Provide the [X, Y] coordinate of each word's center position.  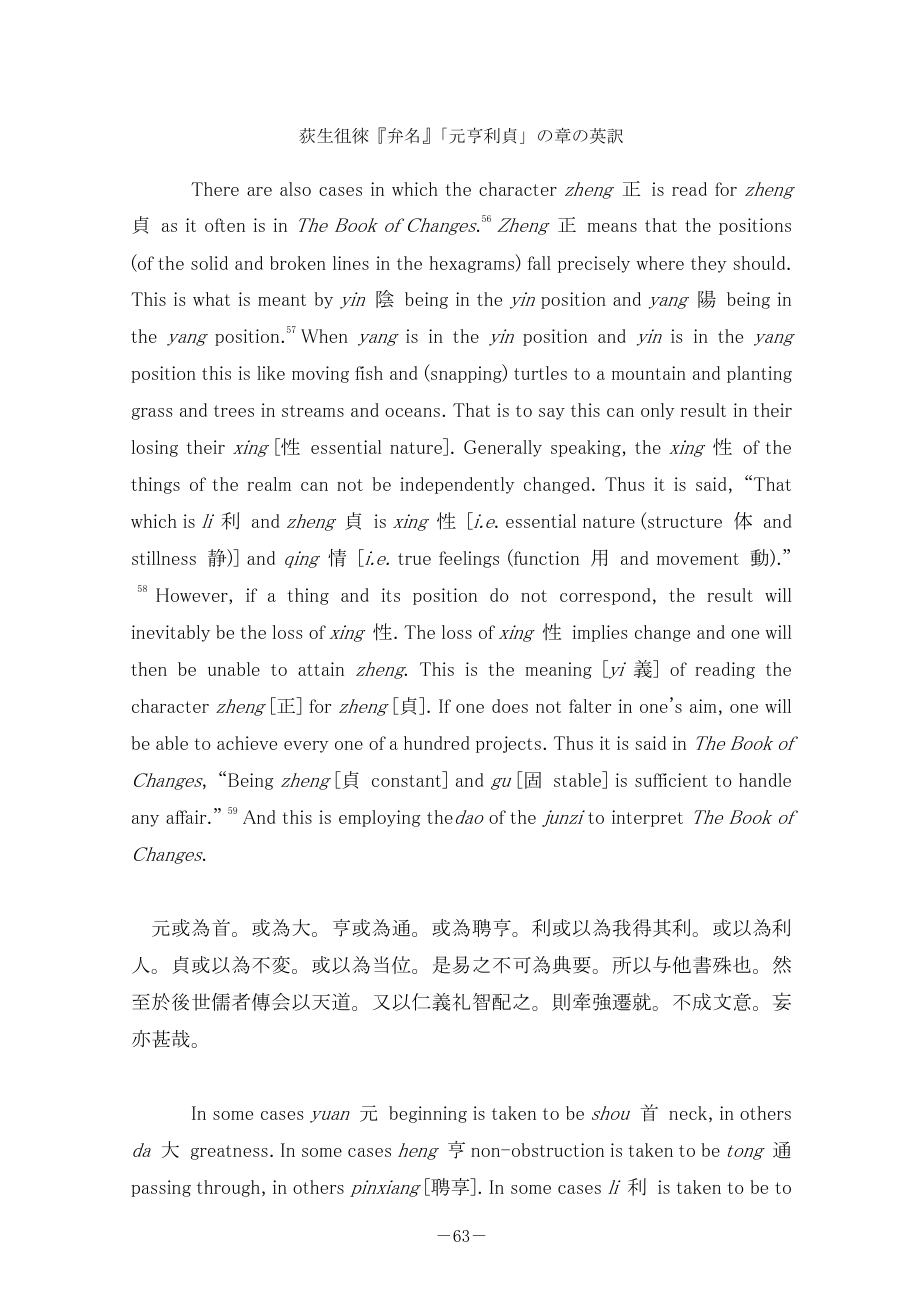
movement [698, 559]
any [145, 821]
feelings [469, 559]
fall [539, 263]
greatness [229, 1152]
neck [688, 1113]
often [225, 225]
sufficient [671, 780]
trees [234, 411]
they [709, 264]
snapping [466, 374]
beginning [428, 1114]
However [193, 596]
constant [408, 782]
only [658, 411]
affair [187, 817]
